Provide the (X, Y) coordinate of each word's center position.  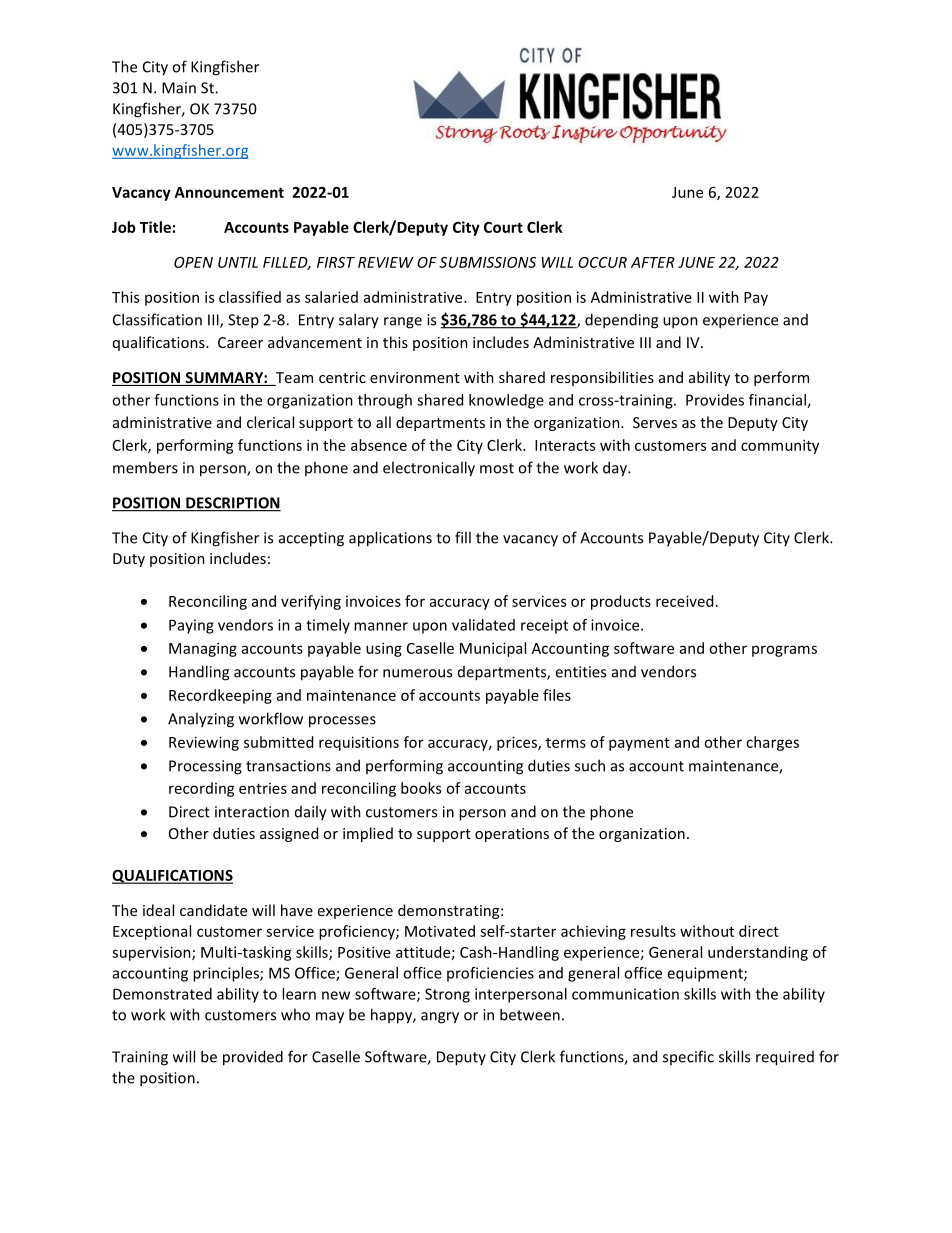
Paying (191, 626)
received (684, 601)
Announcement (229, 192)
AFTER (653, 262)
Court (503, 227)
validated (483, 625)
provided (253, 1058)
